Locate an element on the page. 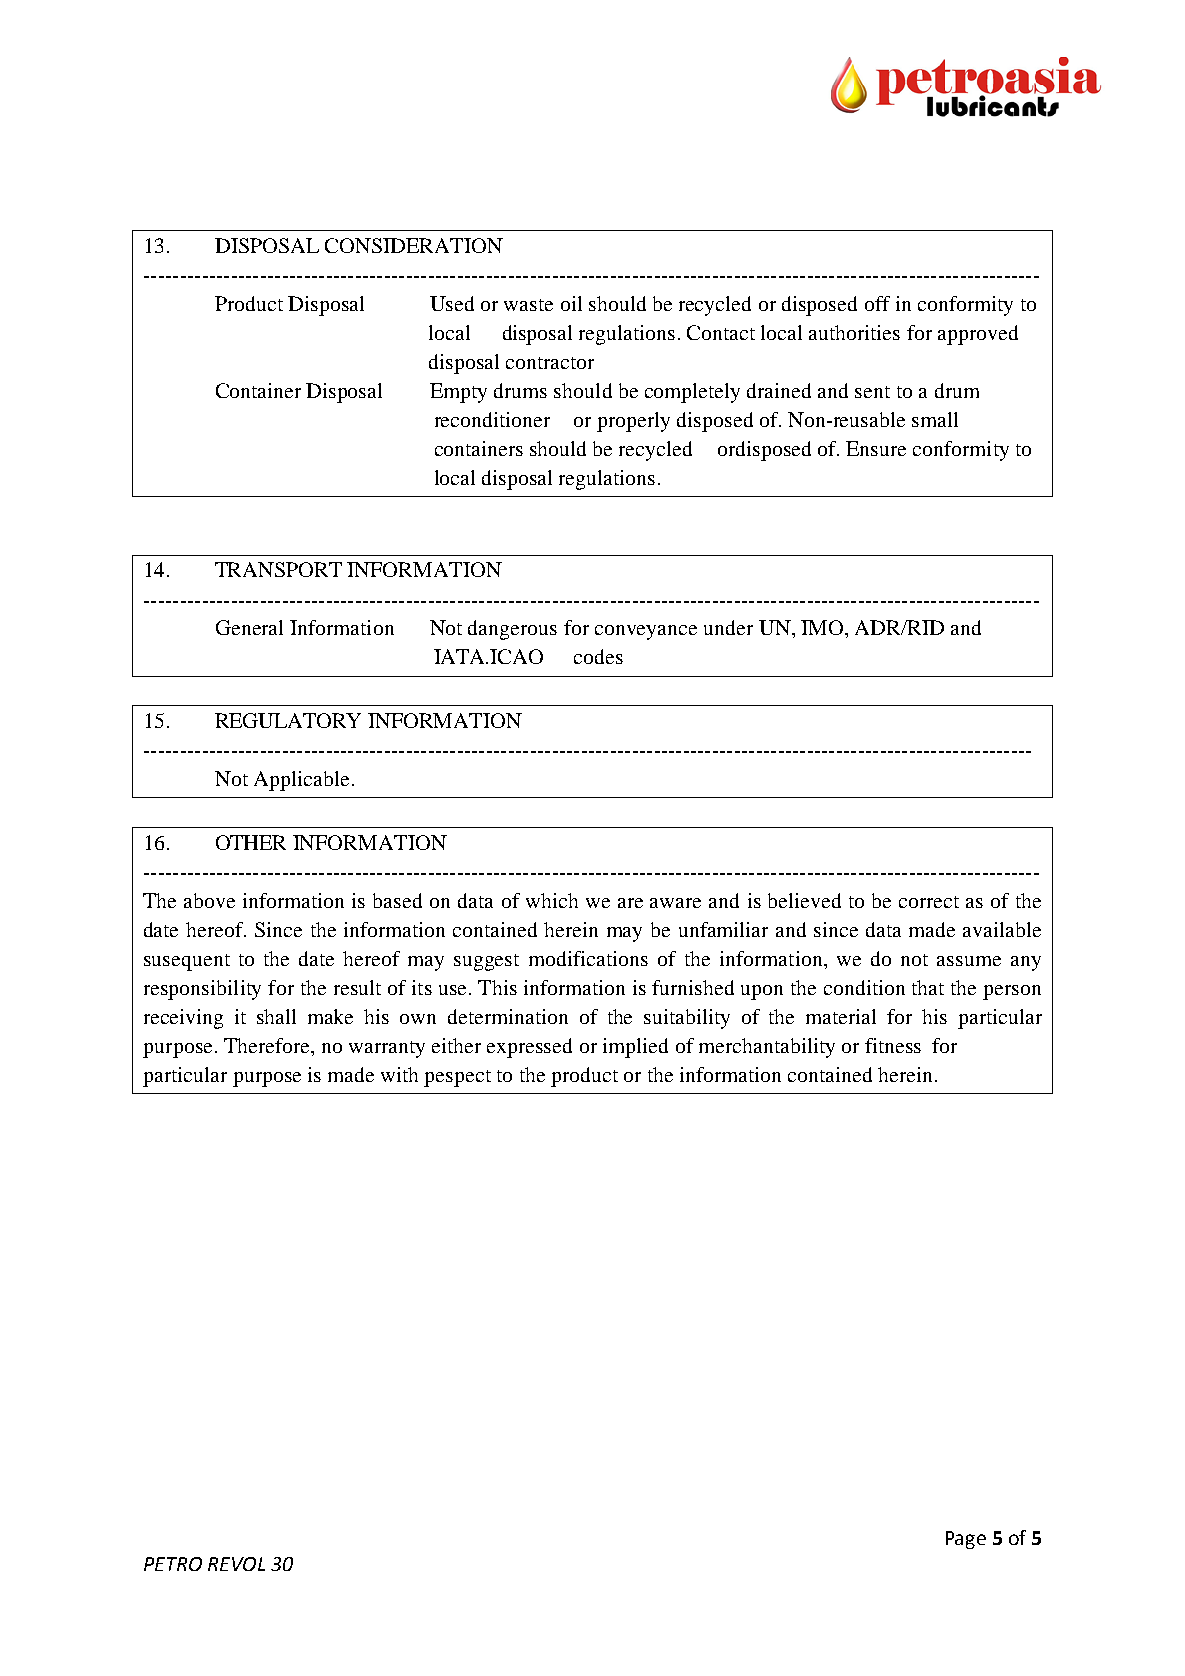 This page has width=1185, height=1676. above is located at coordinates (209, 900).
